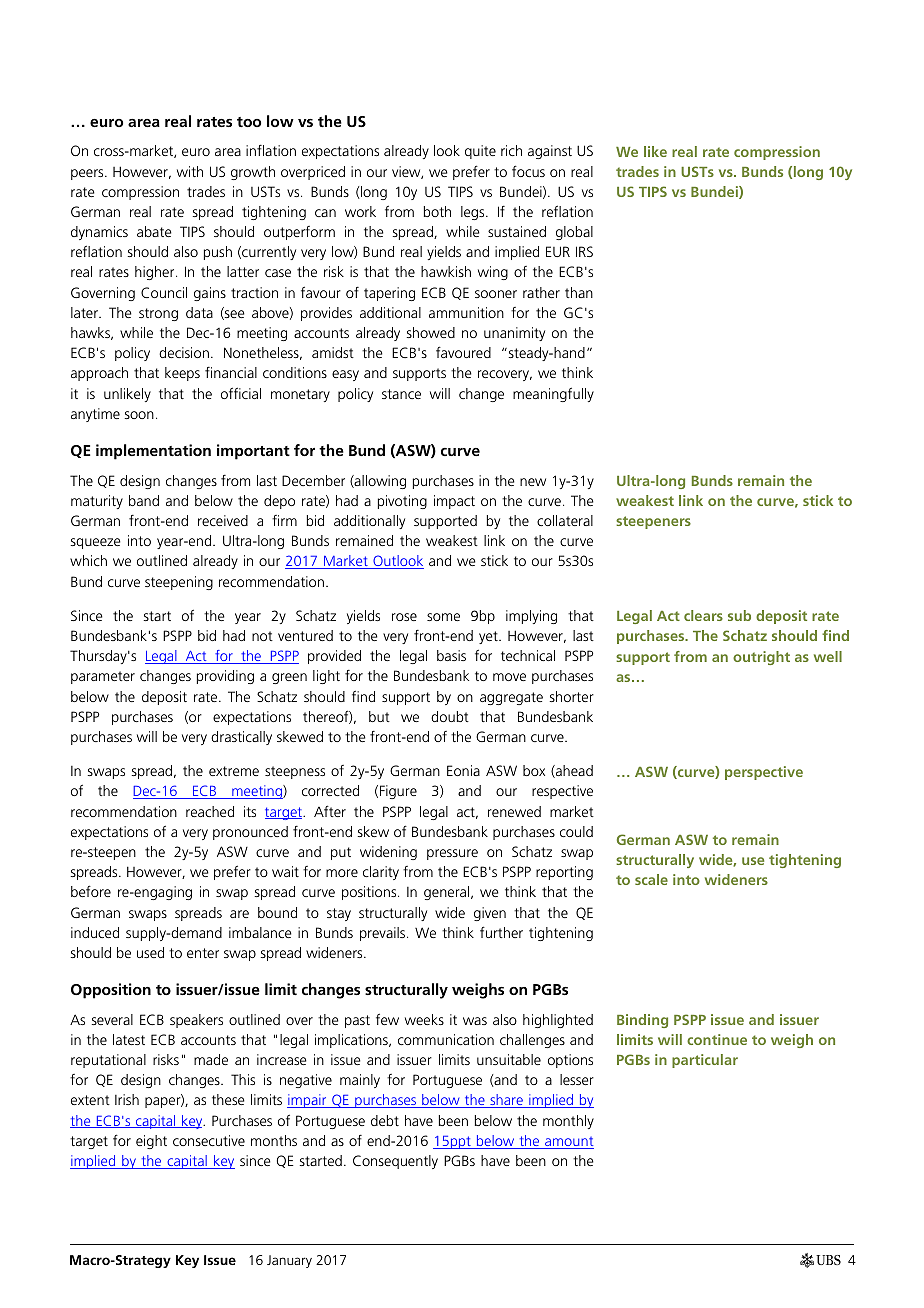 Image resolution: width=924 pixels, height=1308 pixels. Describe the element at coordinates (190, 171) in the page. I see `with` at that location.
